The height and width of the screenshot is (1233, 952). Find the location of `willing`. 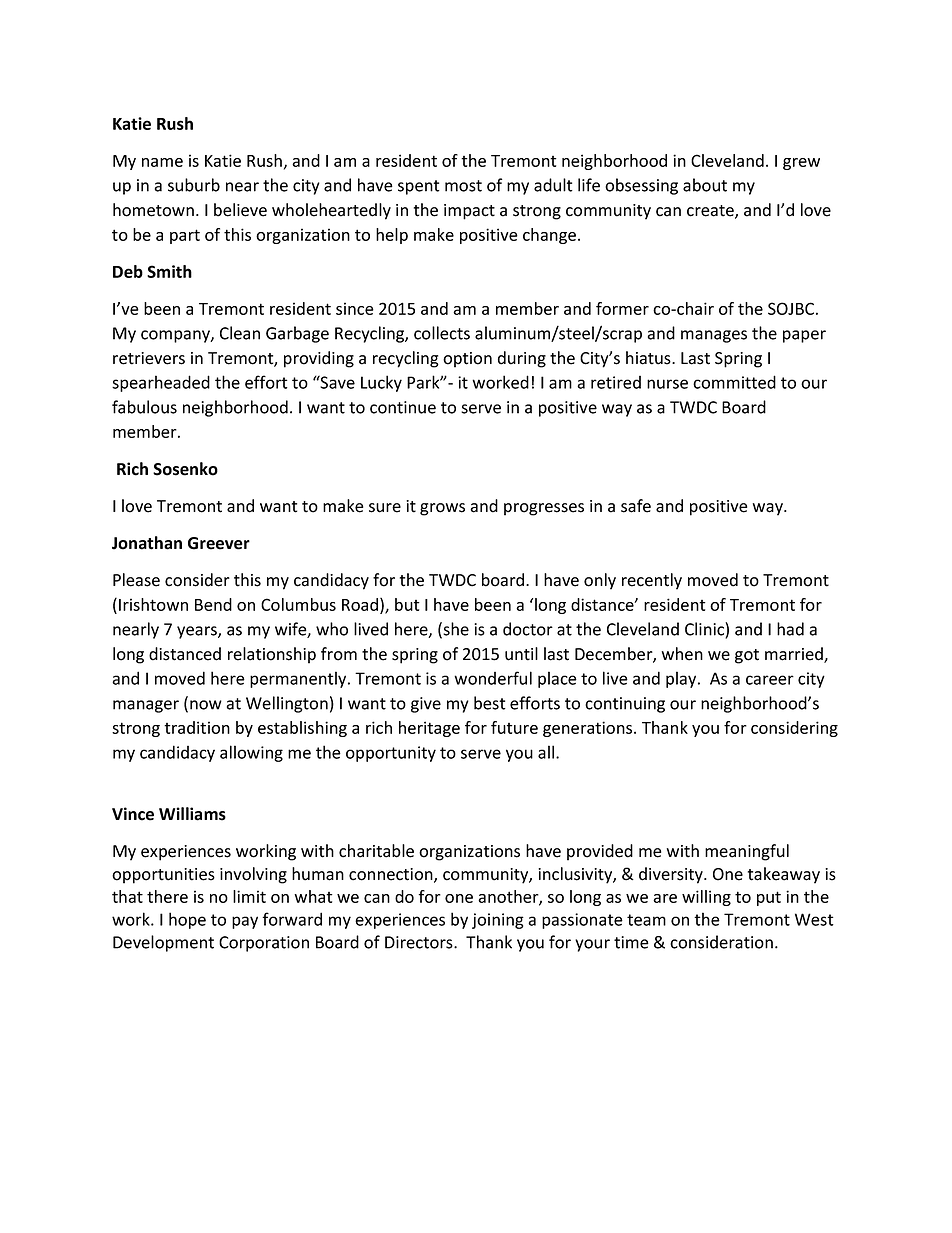

willing is located at coordinates (706, 898).
